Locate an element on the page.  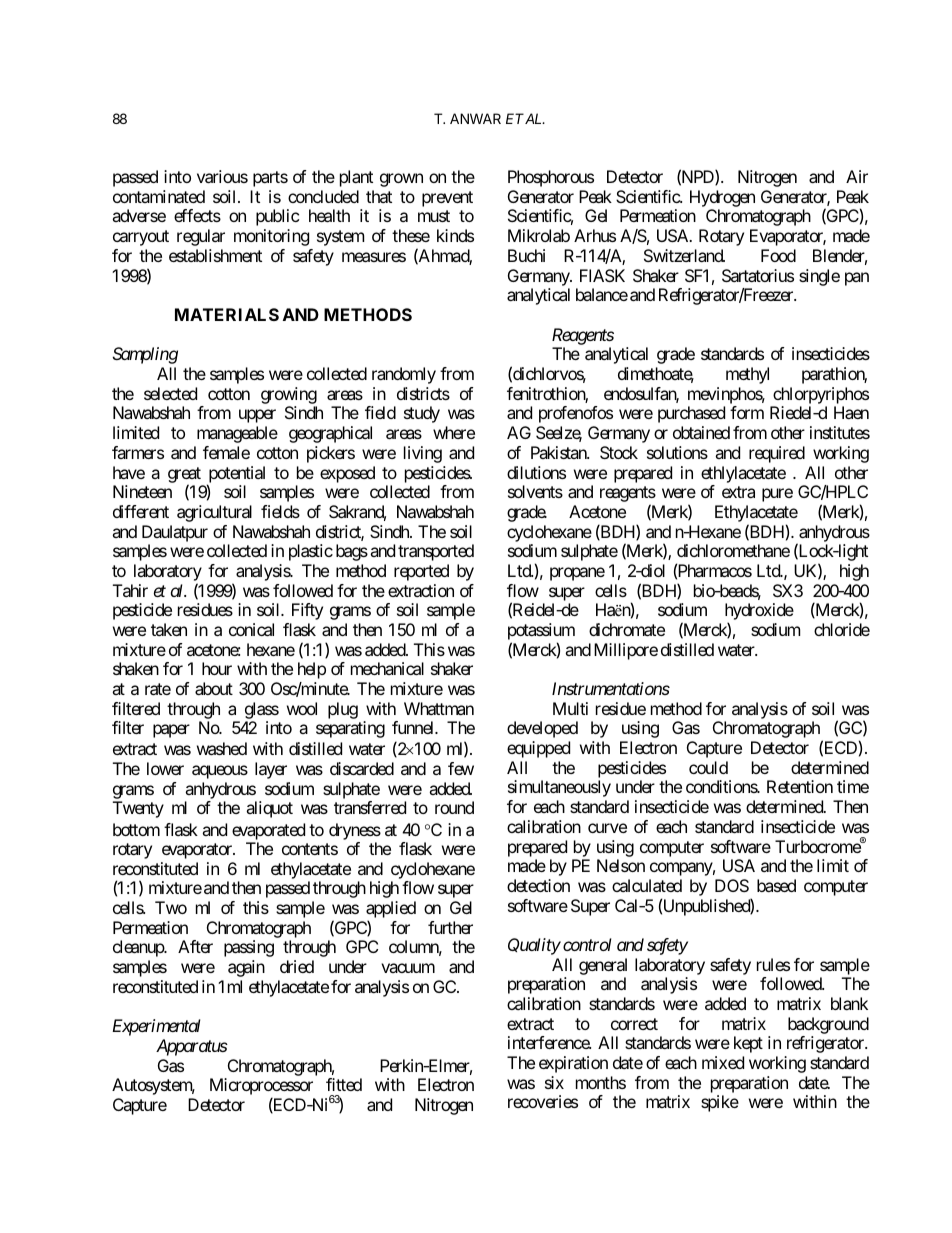
Hydrogen is located at coordinates (722, 198).
